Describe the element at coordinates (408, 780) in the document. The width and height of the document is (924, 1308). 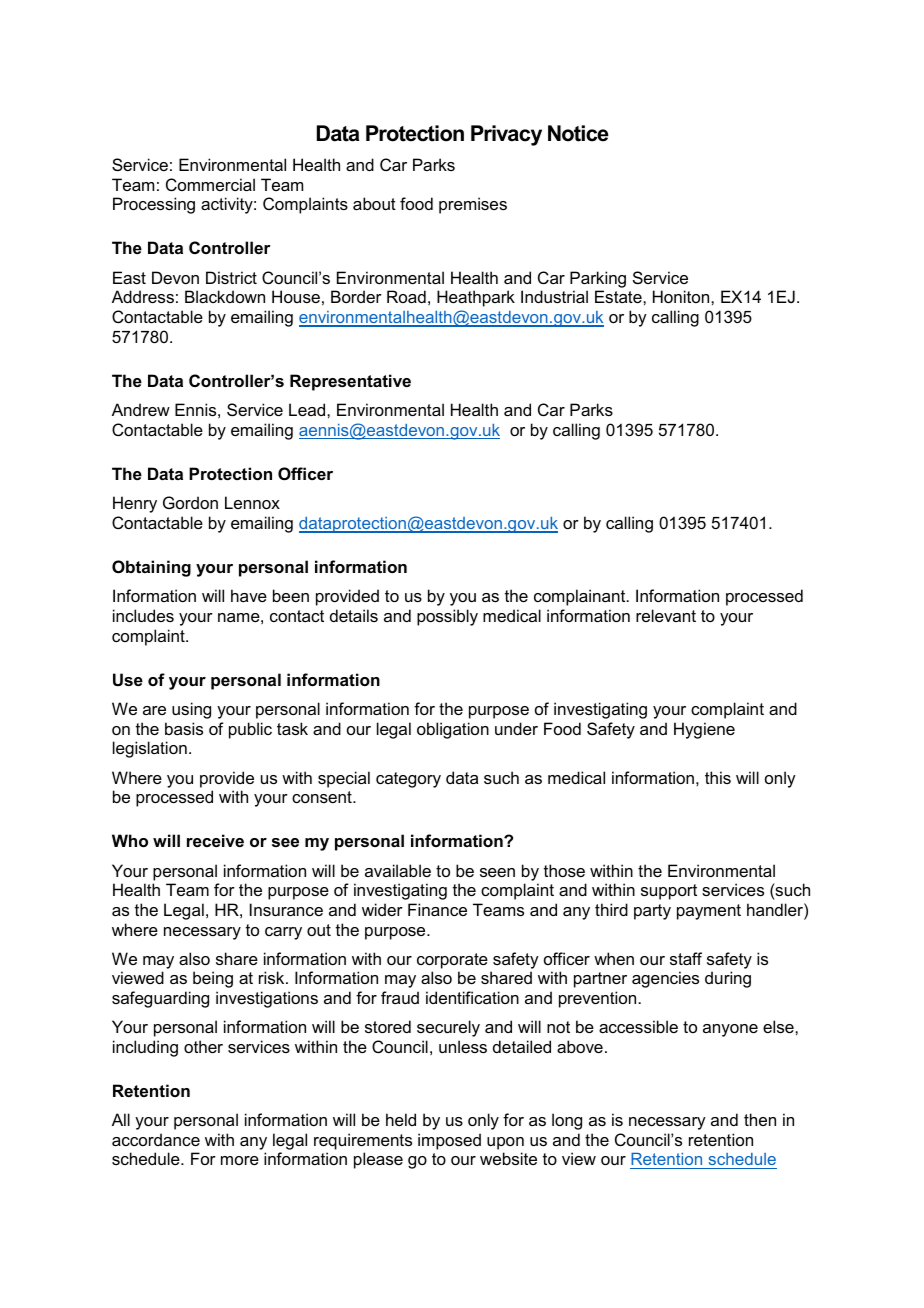
I see `category` at that location.
